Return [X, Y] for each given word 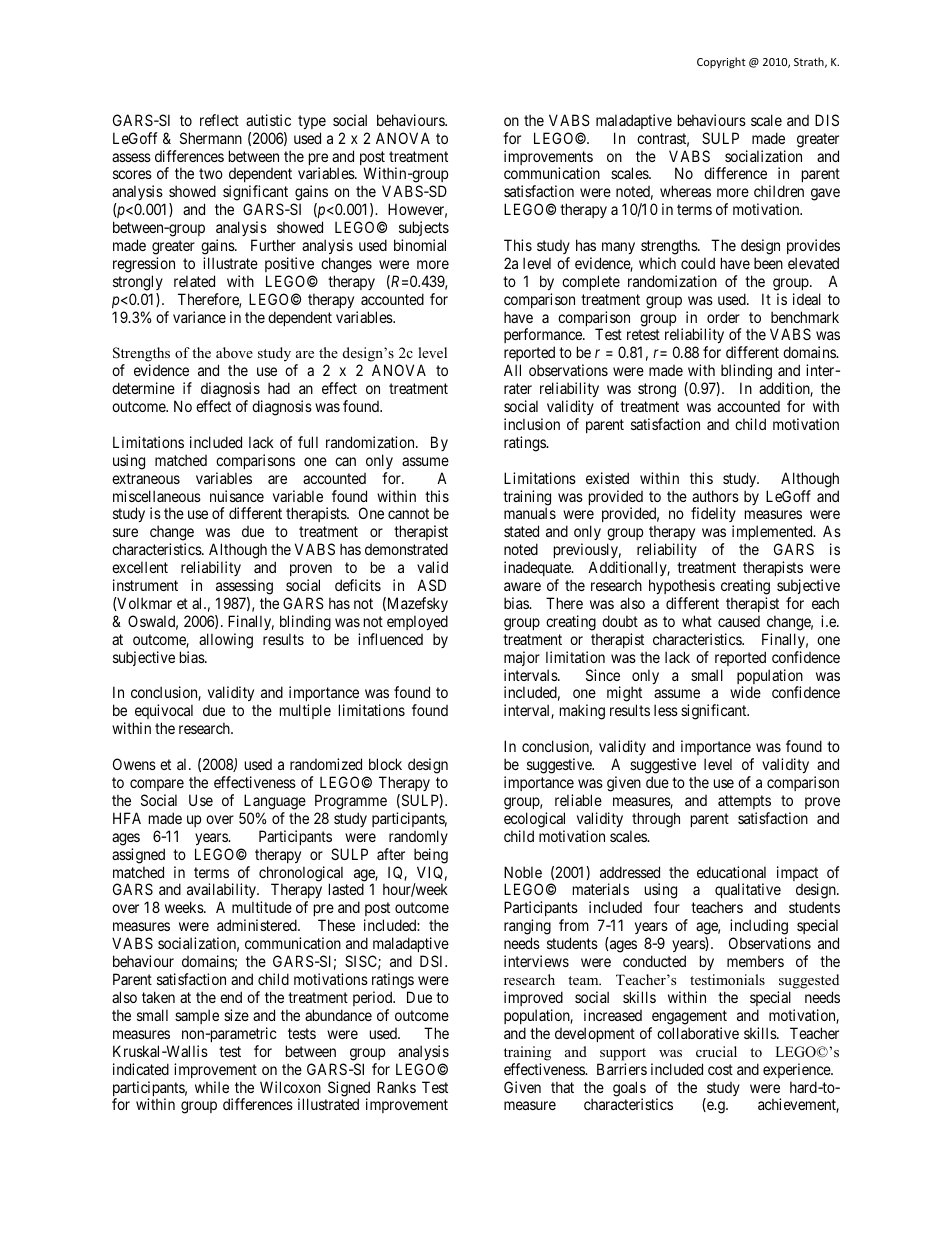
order [723, 317]
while [212, 1087]
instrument [145, 585]
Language [275, 802]
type [312, 122]
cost [720, 1069]
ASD [431, 585]
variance [199, 317]
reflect [219, 120]
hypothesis [682, 586]
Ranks [396, 1087]
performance [544, 337]
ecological [534, 820]
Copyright [721, 62]
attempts [744, 802]
